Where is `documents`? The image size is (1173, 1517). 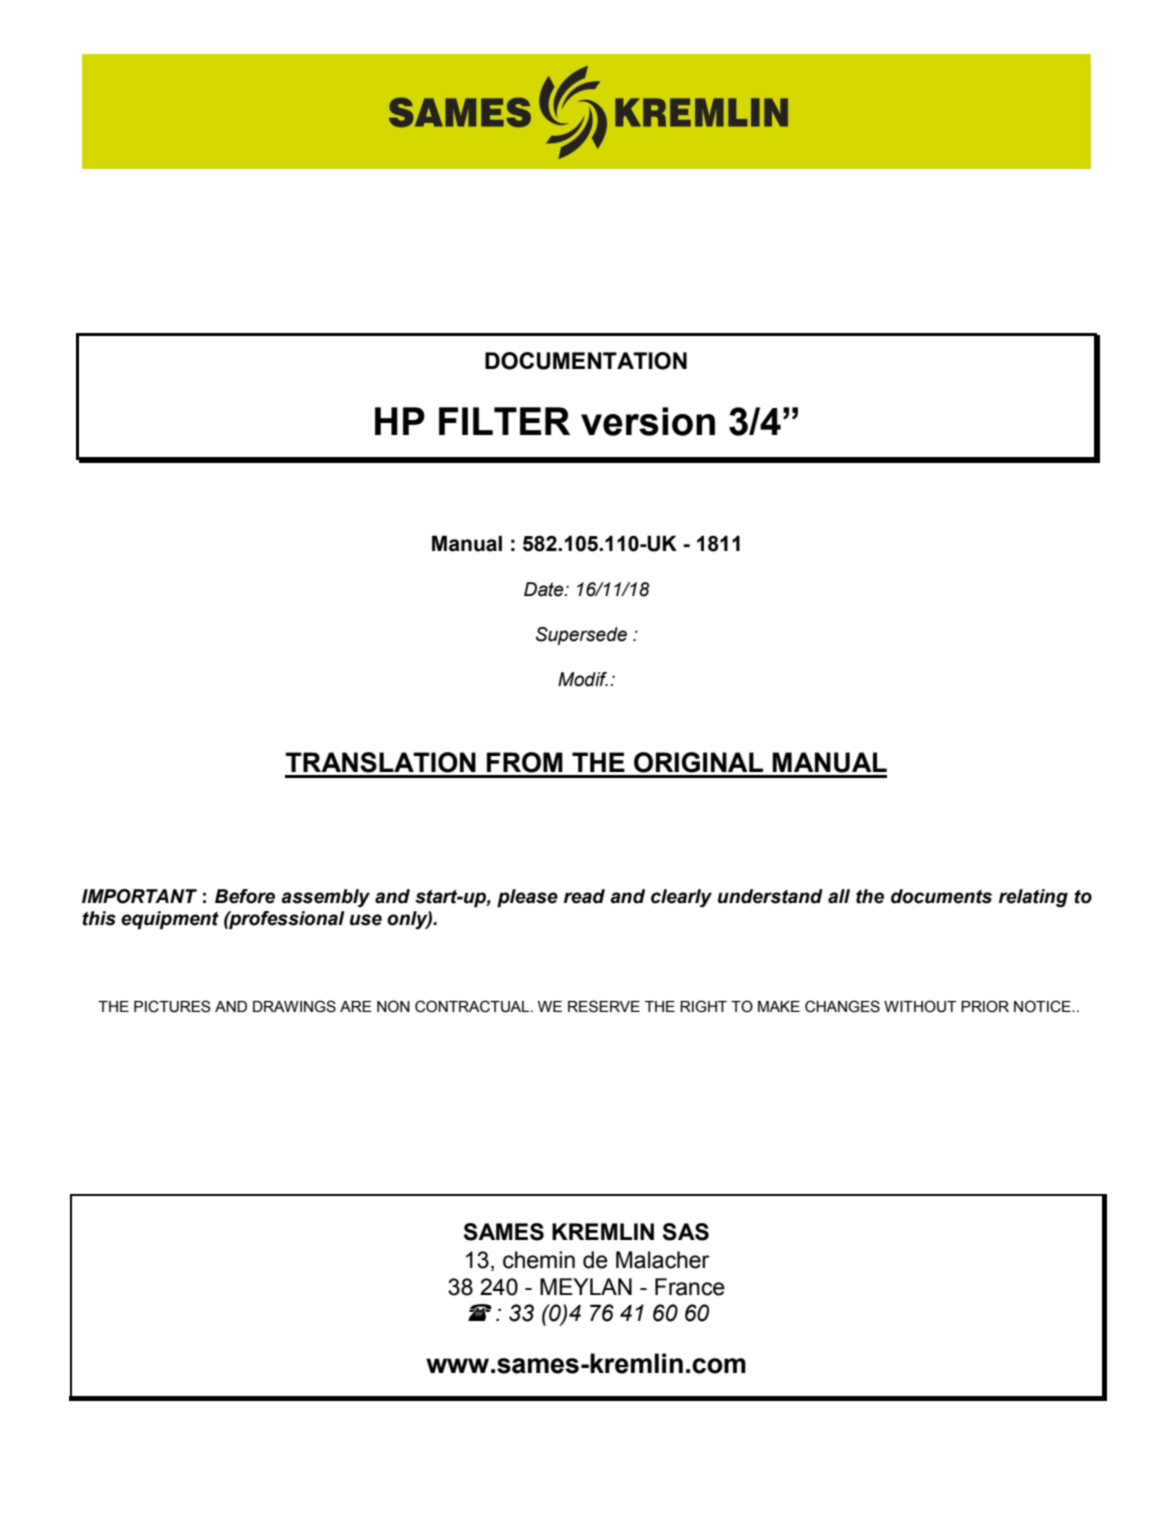 documents is located at coordinates (941, 896).
